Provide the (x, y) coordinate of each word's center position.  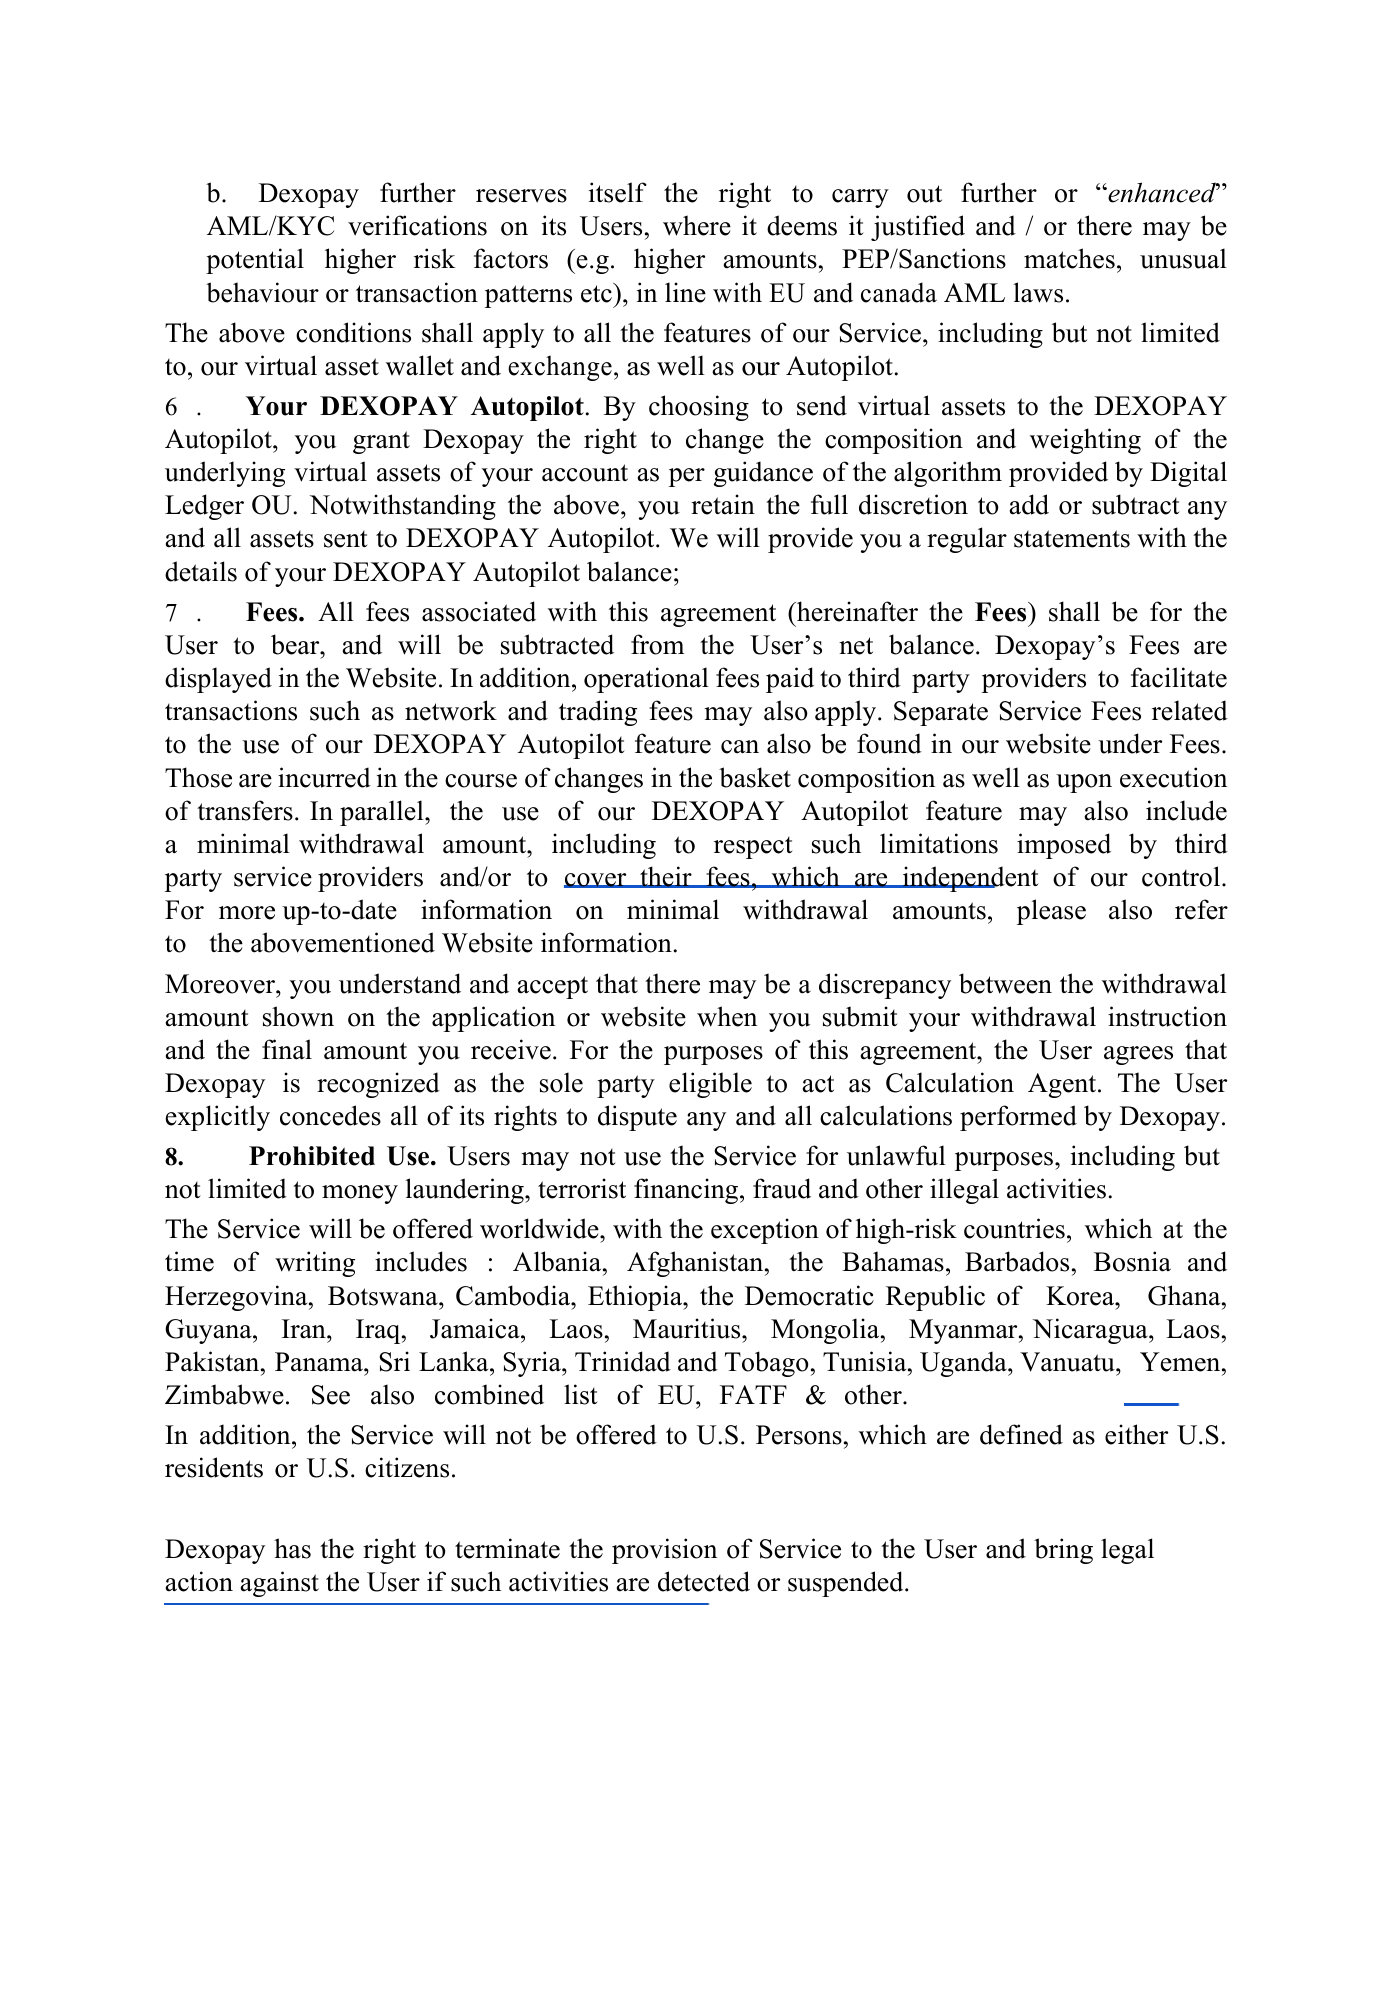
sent (346, 539)
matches (1069, 258)
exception (765, 1231)
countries (1014, 1228)
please (1051, 912)
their (666, 877)
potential (255, 261)
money (360, 1194)
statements (1072, 539)
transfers (245, 810)
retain (723, 504)
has (292, 1548)
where (697, 225)
